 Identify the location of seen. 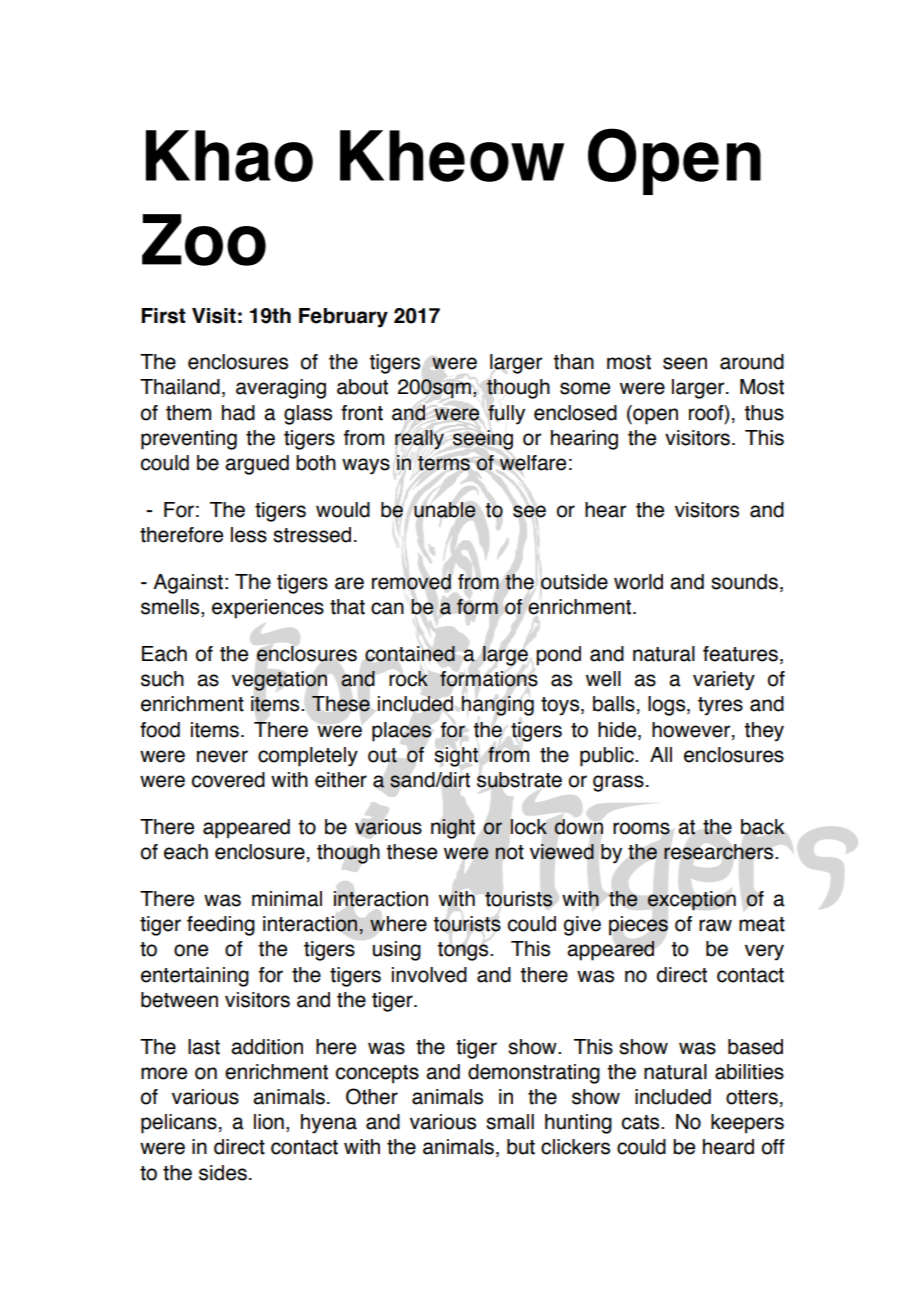
(685, 363).
